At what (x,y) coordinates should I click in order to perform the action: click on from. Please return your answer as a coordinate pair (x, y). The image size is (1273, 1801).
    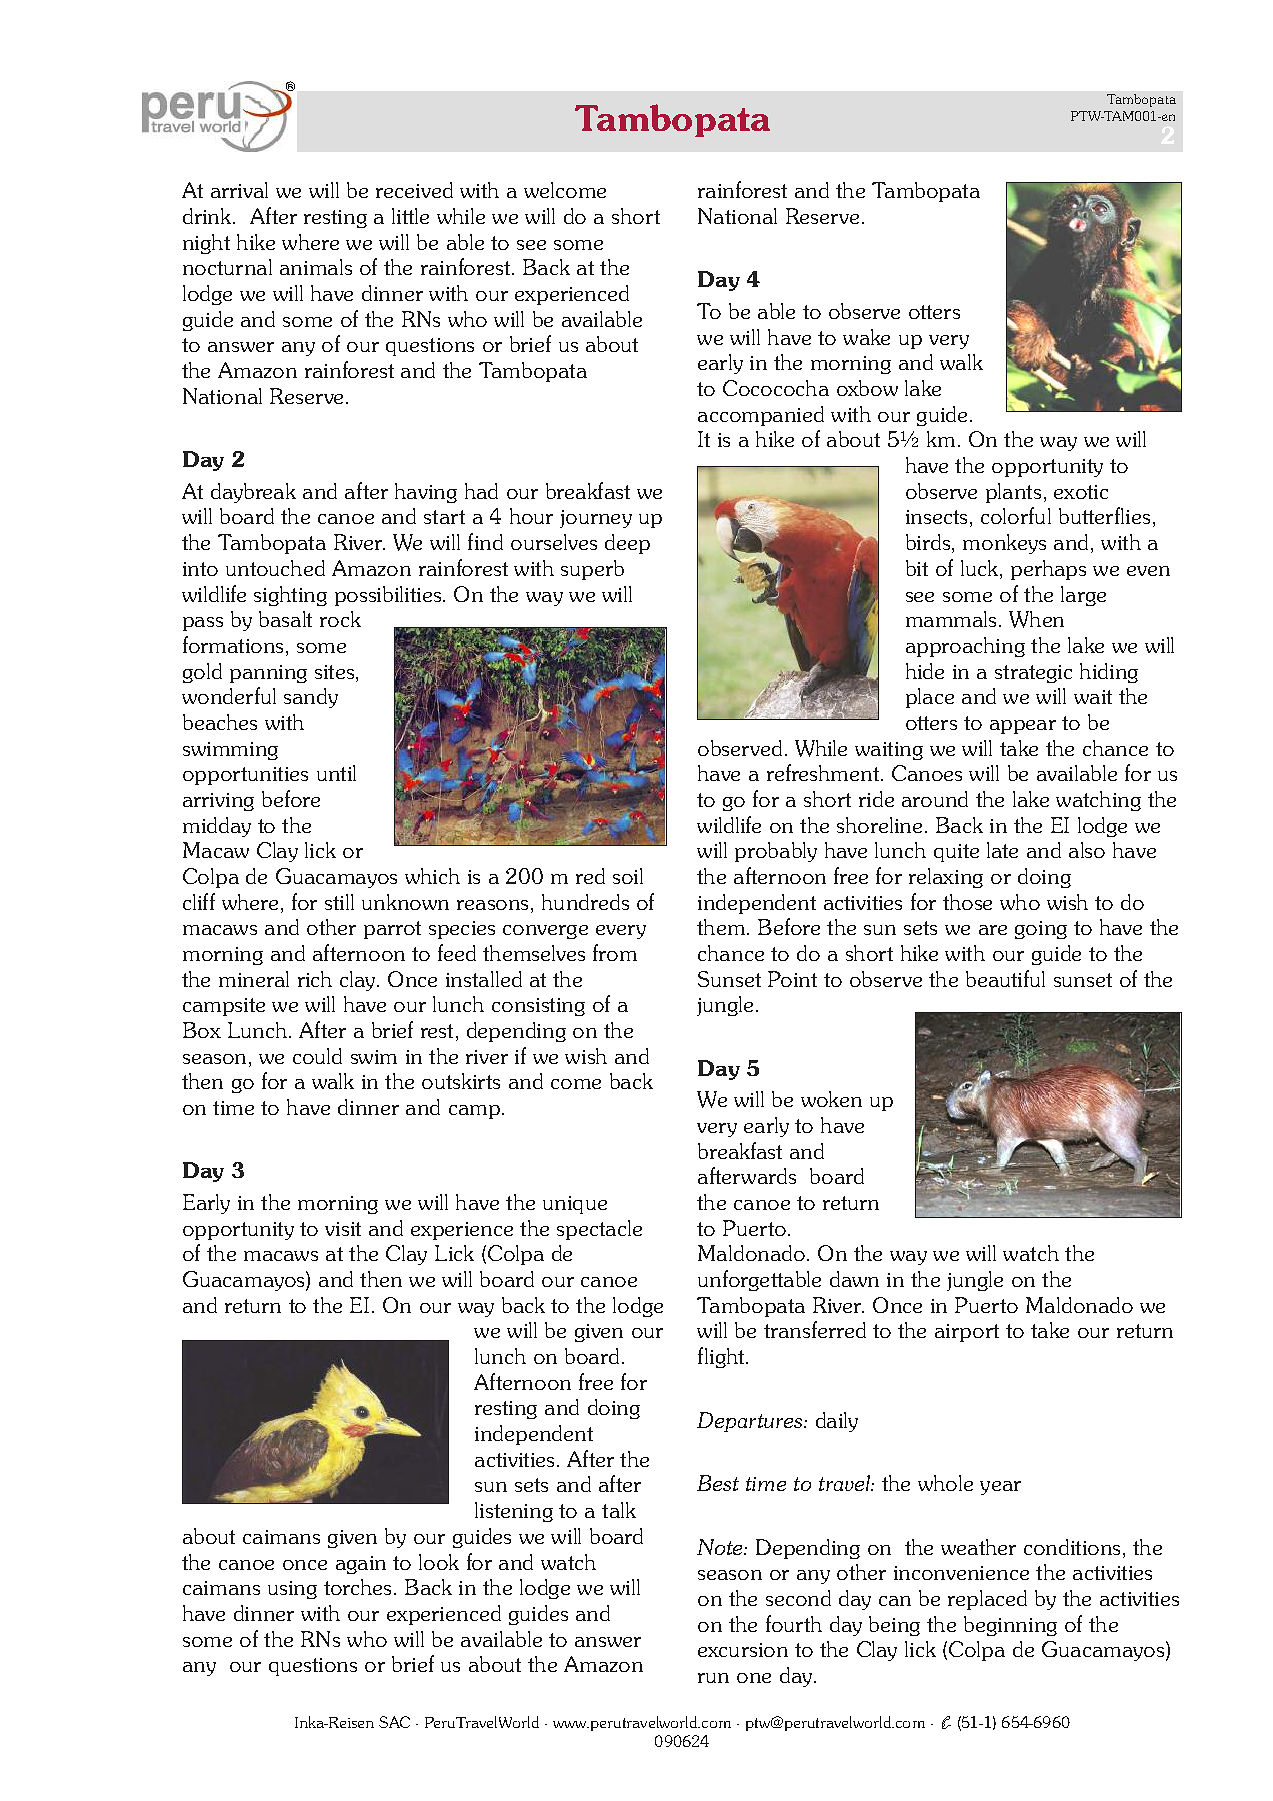
    Looking at the image, I should click on (615, 952).
